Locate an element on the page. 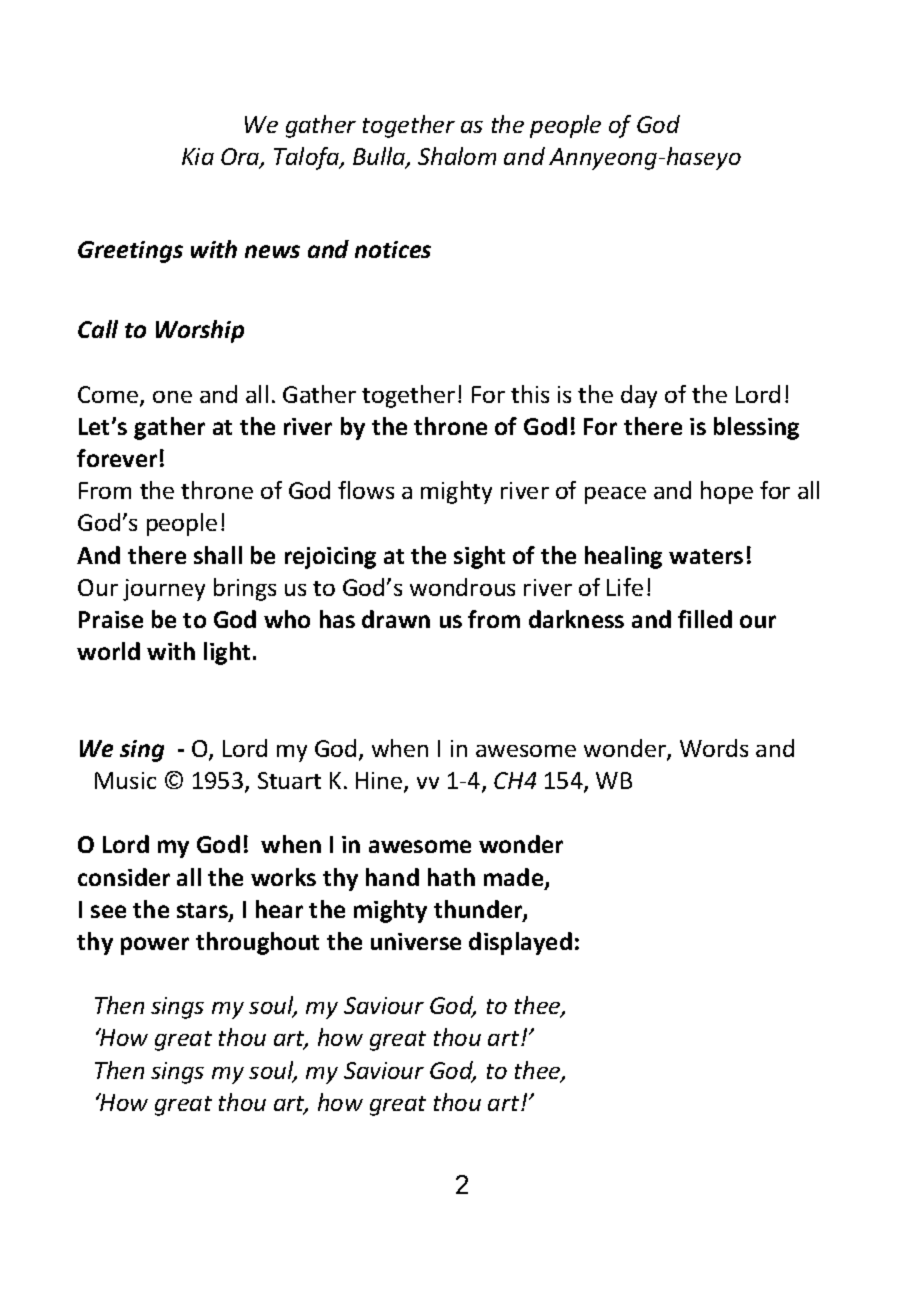 The width and height of the document is (924, 1308). Kia is located at coordinates (198, 156).
